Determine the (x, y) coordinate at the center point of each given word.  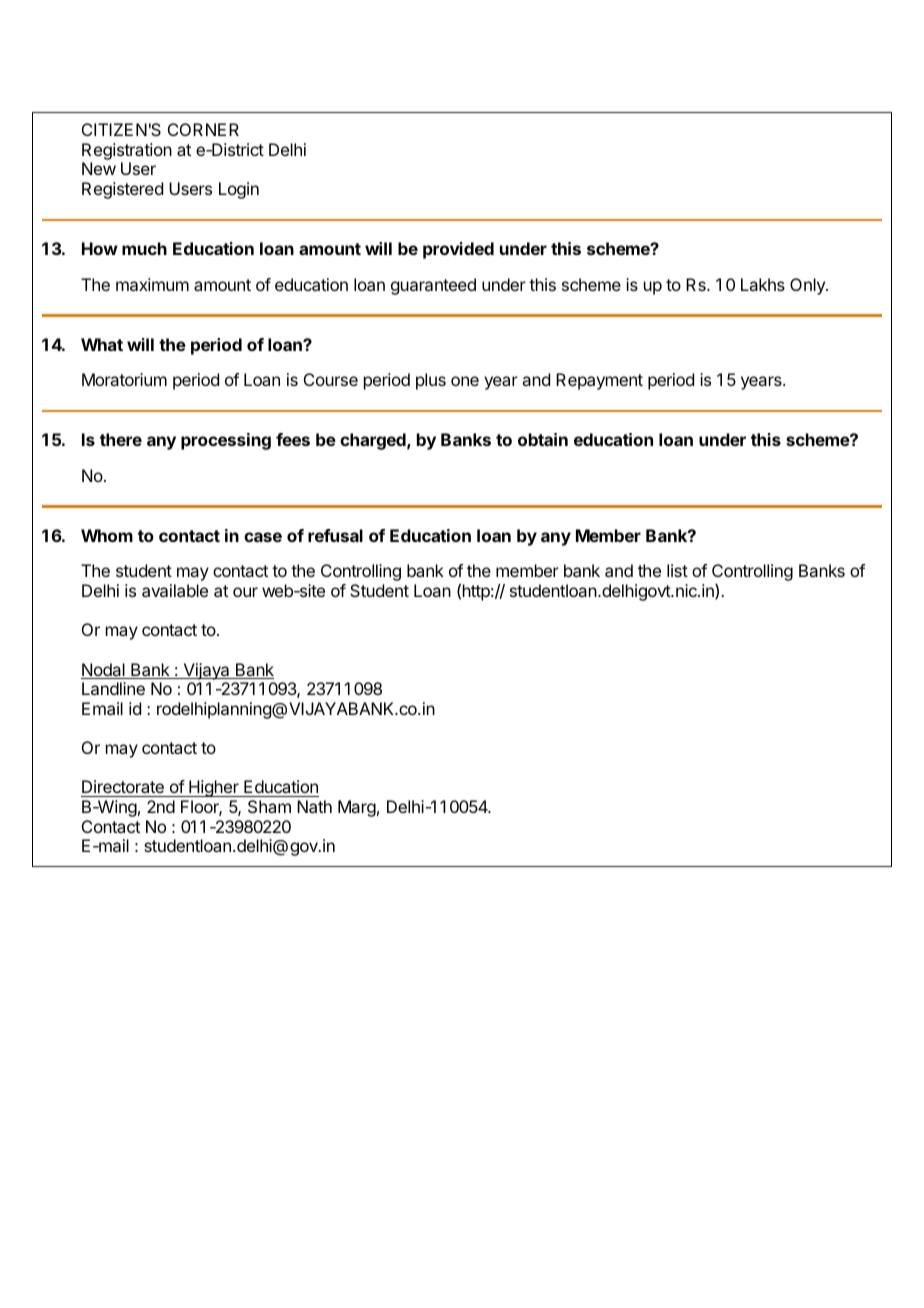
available (175, 590)
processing (226, 441)
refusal (335, 535)
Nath (314, 806)
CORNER (203, 129)
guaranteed (433, 286)
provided (458, 250)
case (263, 537)
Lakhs (763, 284)
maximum (152, 284)
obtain (543, 439)
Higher (214, 788)
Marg (357, 808)
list (677, 570)
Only (808, 286)
